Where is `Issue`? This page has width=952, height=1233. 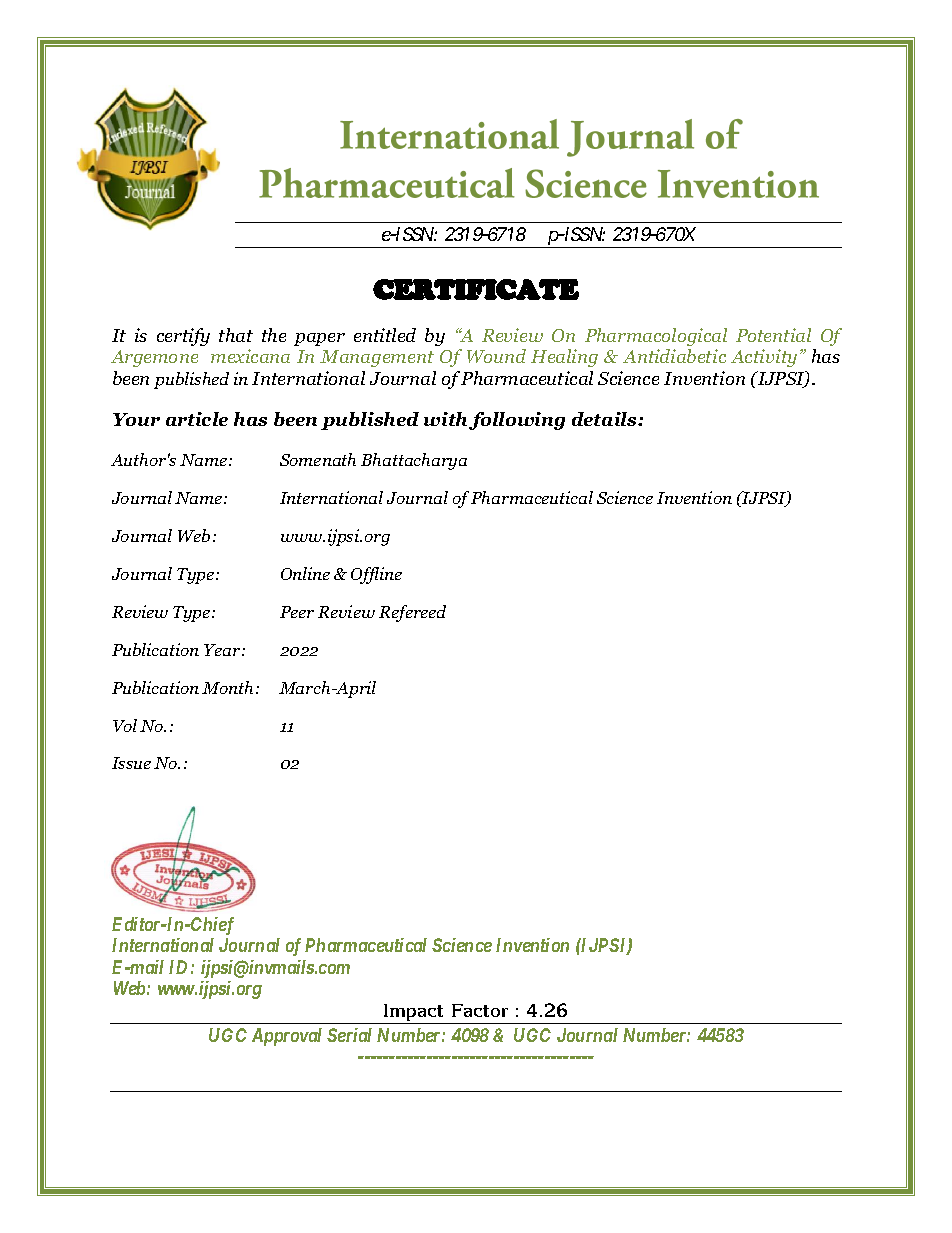
Issue is located at coordinates (131, 763).
